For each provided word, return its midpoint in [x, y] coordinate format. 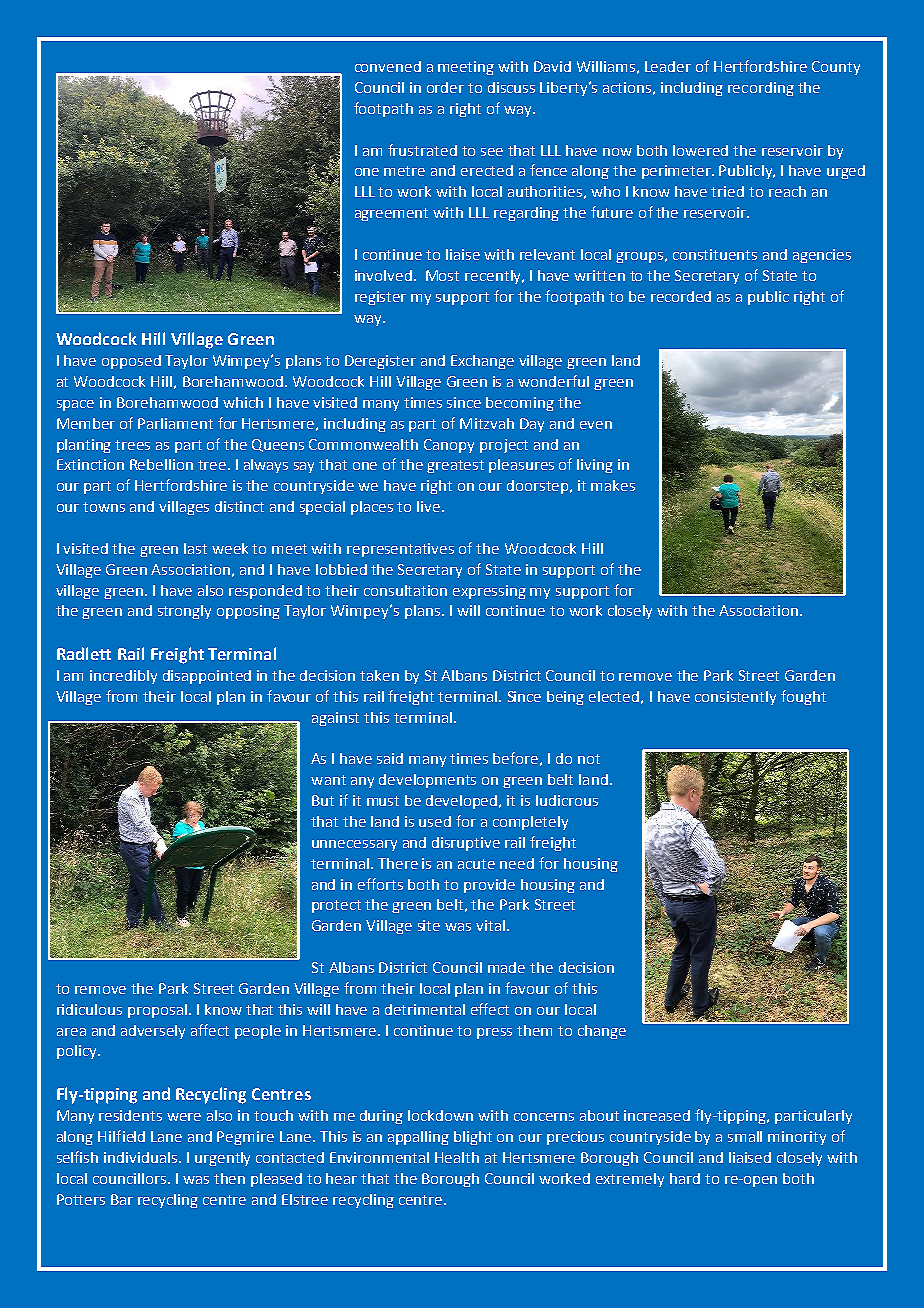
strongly [184, 612]
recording [761, 89]
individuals [142, 1157]
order [445, 87]
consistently [735, 698]
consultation [405, 590]
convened [388, 66]
